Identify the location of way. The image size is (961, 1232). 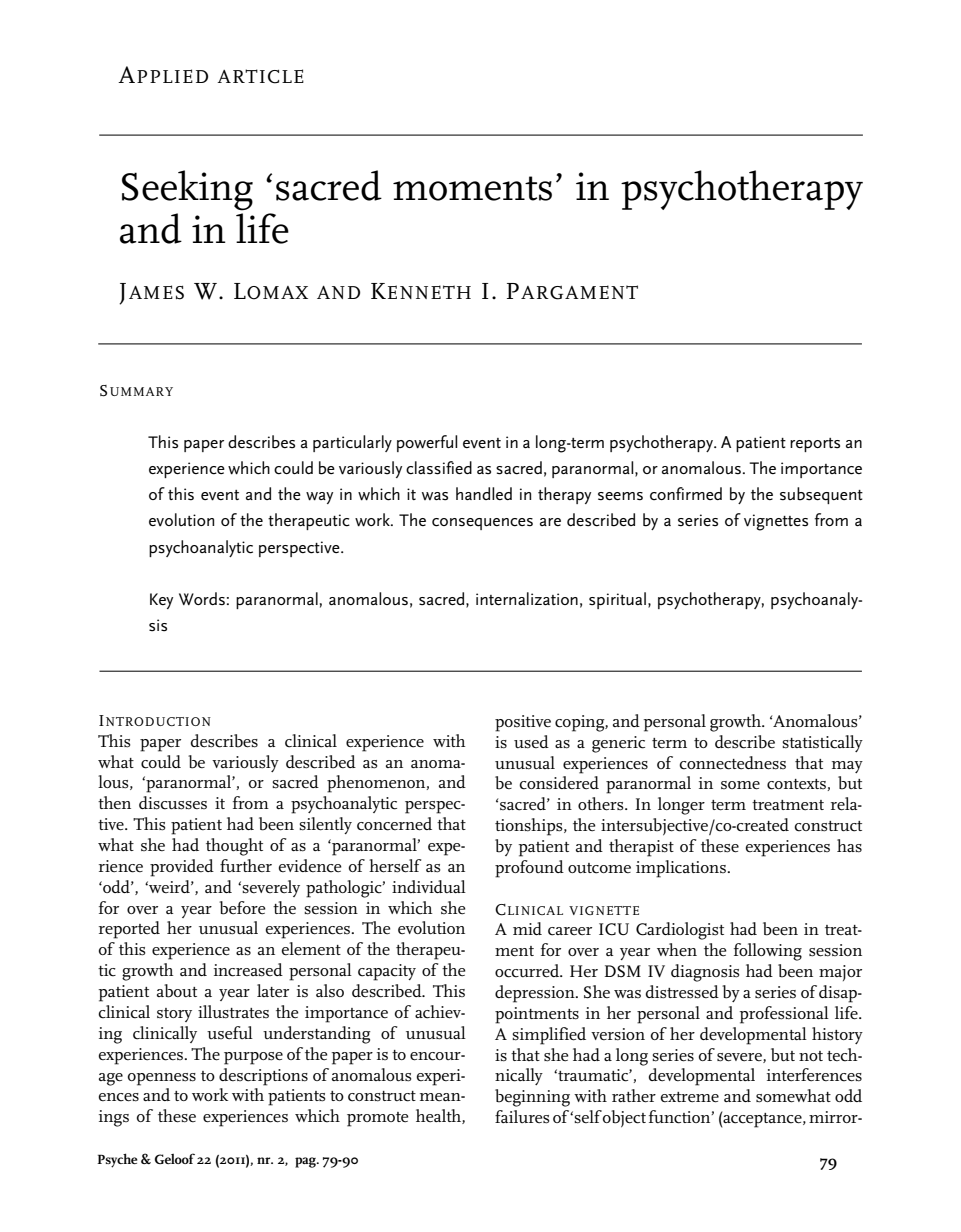
(319, 498).
